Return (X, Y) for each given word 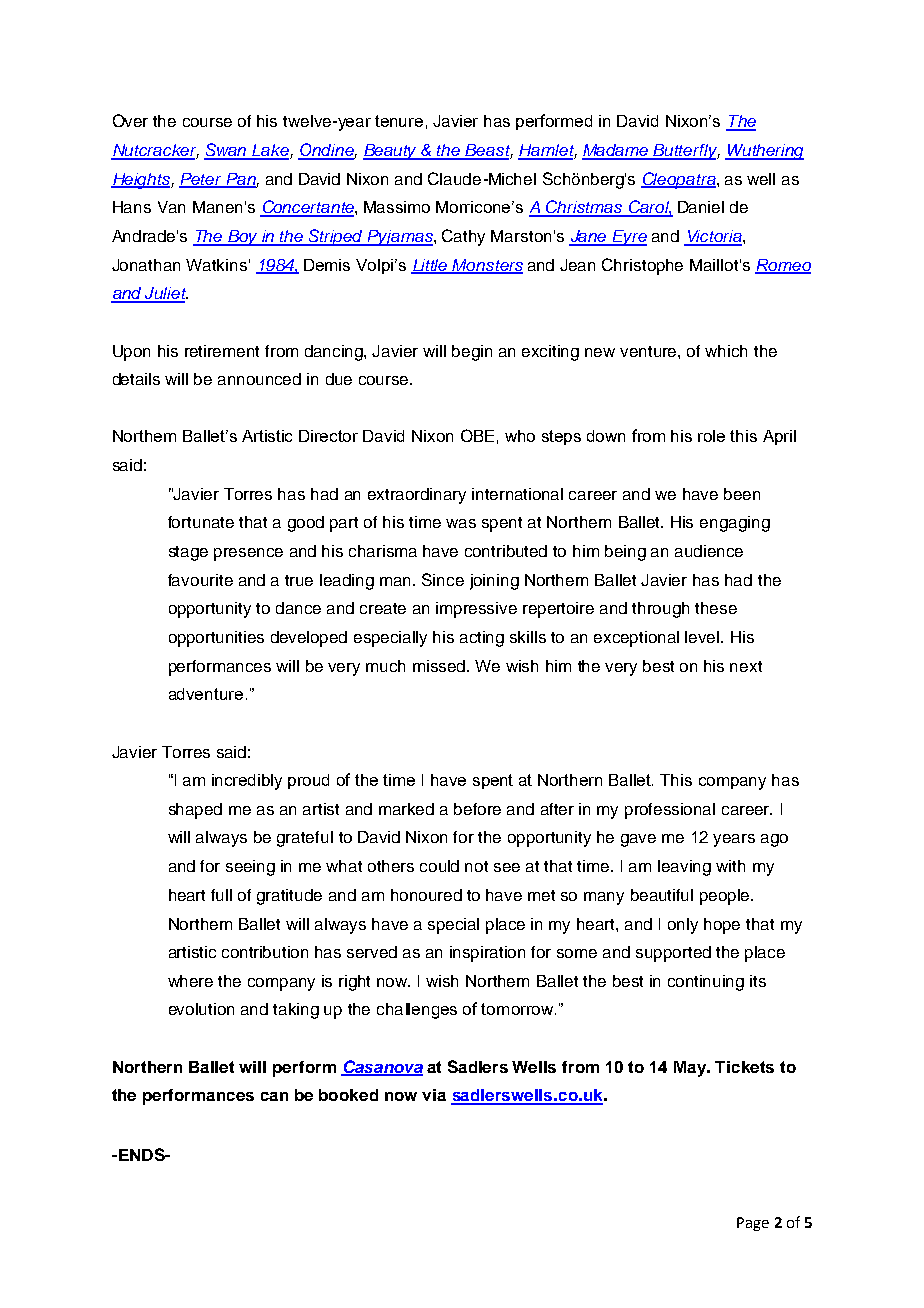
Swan (226, 151)
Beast (488, 151)
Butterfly (686, 152)
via (434, 1095)
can (274, 1096)
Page (753, 1224)
